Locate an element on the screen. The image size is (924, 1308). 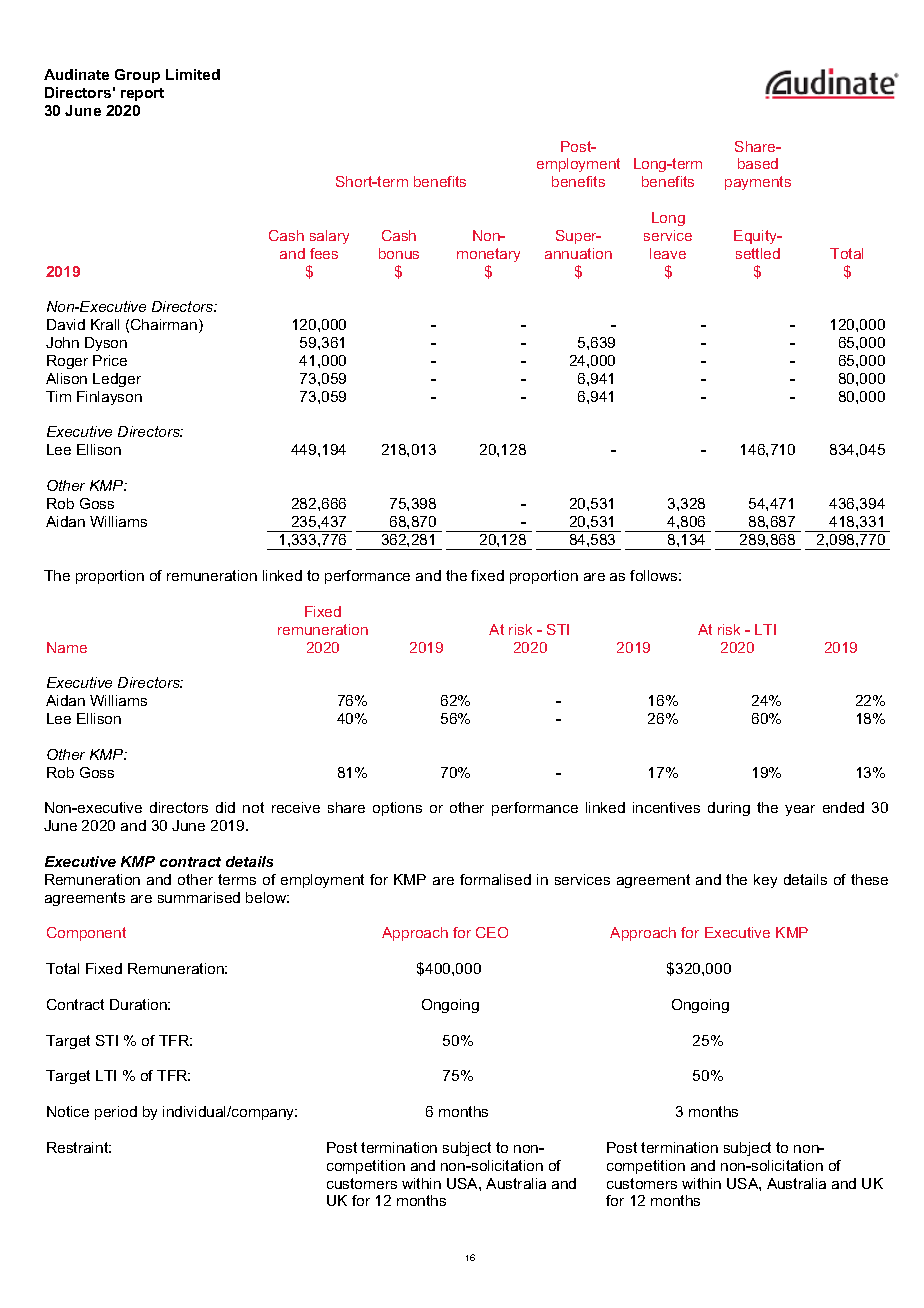
leave is located at coordinates (668, 253).
